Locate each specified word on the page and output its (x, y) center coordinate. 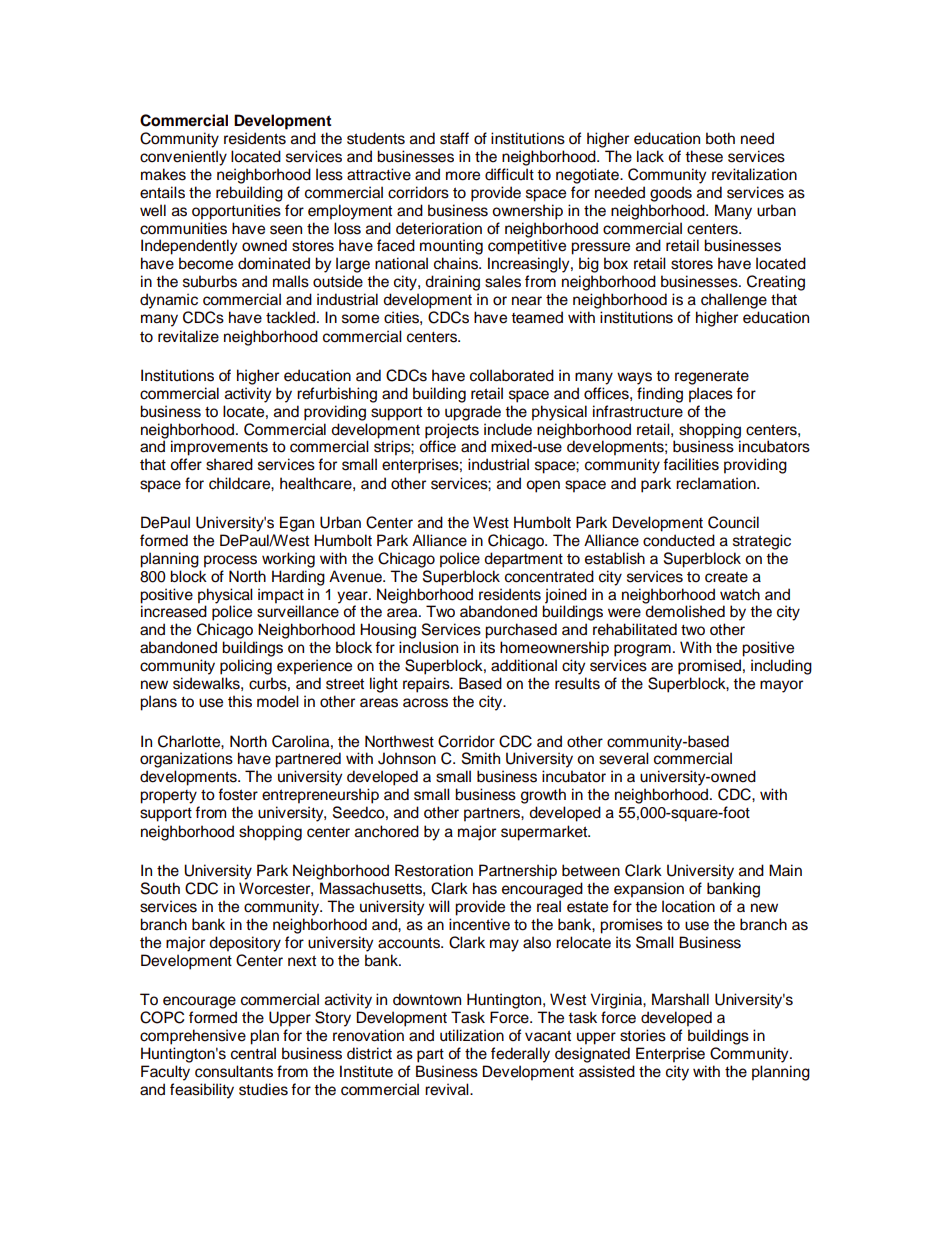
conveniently (183, 158)
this (240, 701)
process (230, 561)
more (463, 176)
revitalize (188, 336)
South (160, 888)
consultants (234, 1071)
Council (733, 522)
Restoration (434, 870)
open (543, 486)
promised (709, 667)
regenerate (712, 377)
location (688, 906)
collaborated (512, 375)
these (704, 156)
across (425, 703)
